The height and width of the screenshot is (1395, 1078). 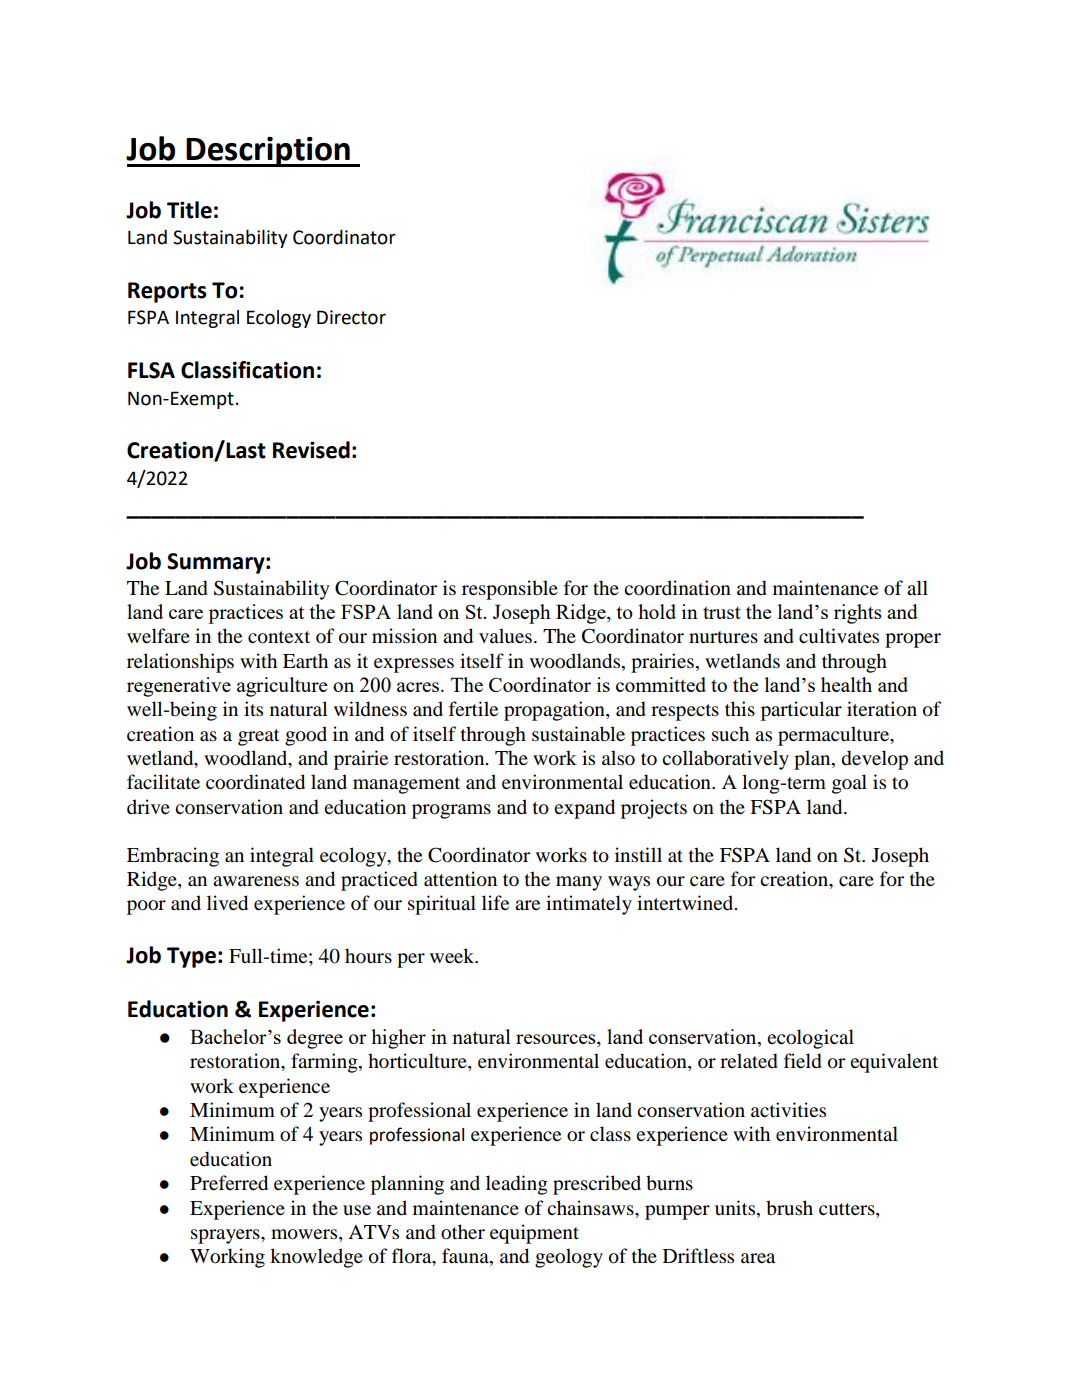 I want to click on week, so click(x=453, y=956).
